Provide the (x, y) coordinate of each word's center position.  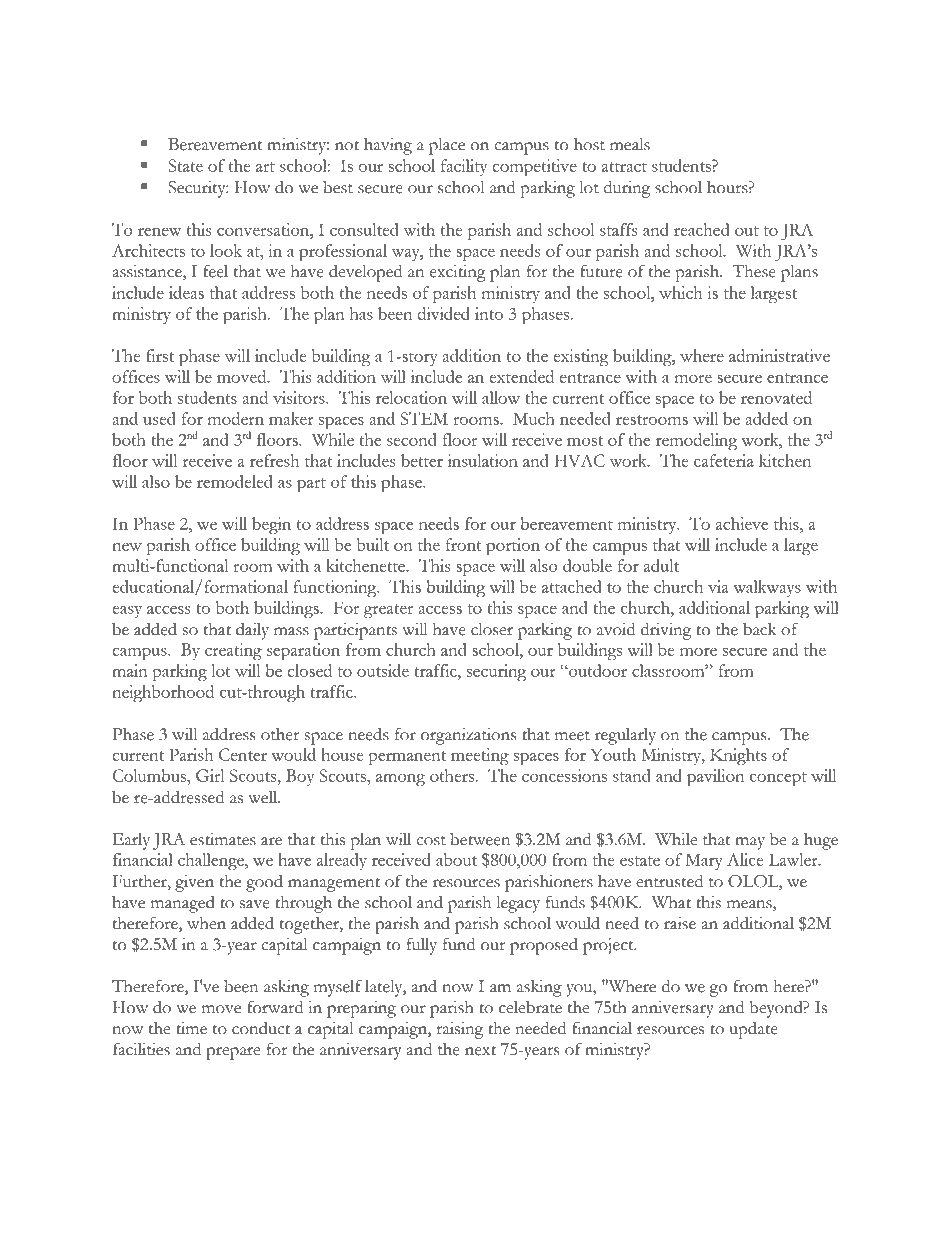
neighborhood (163, 693)
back (759, 629)
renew (159, 232)
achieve (742, 523)
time (191, 1028)
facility (464, 167)
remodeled (235, 481)
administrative (779, 355)
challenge (212, 861)
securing (496, 672)
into (489, 313)
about (456, 859)
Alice (745, 859)
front (464, 544)
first (160, 355)
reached (701, 229)
